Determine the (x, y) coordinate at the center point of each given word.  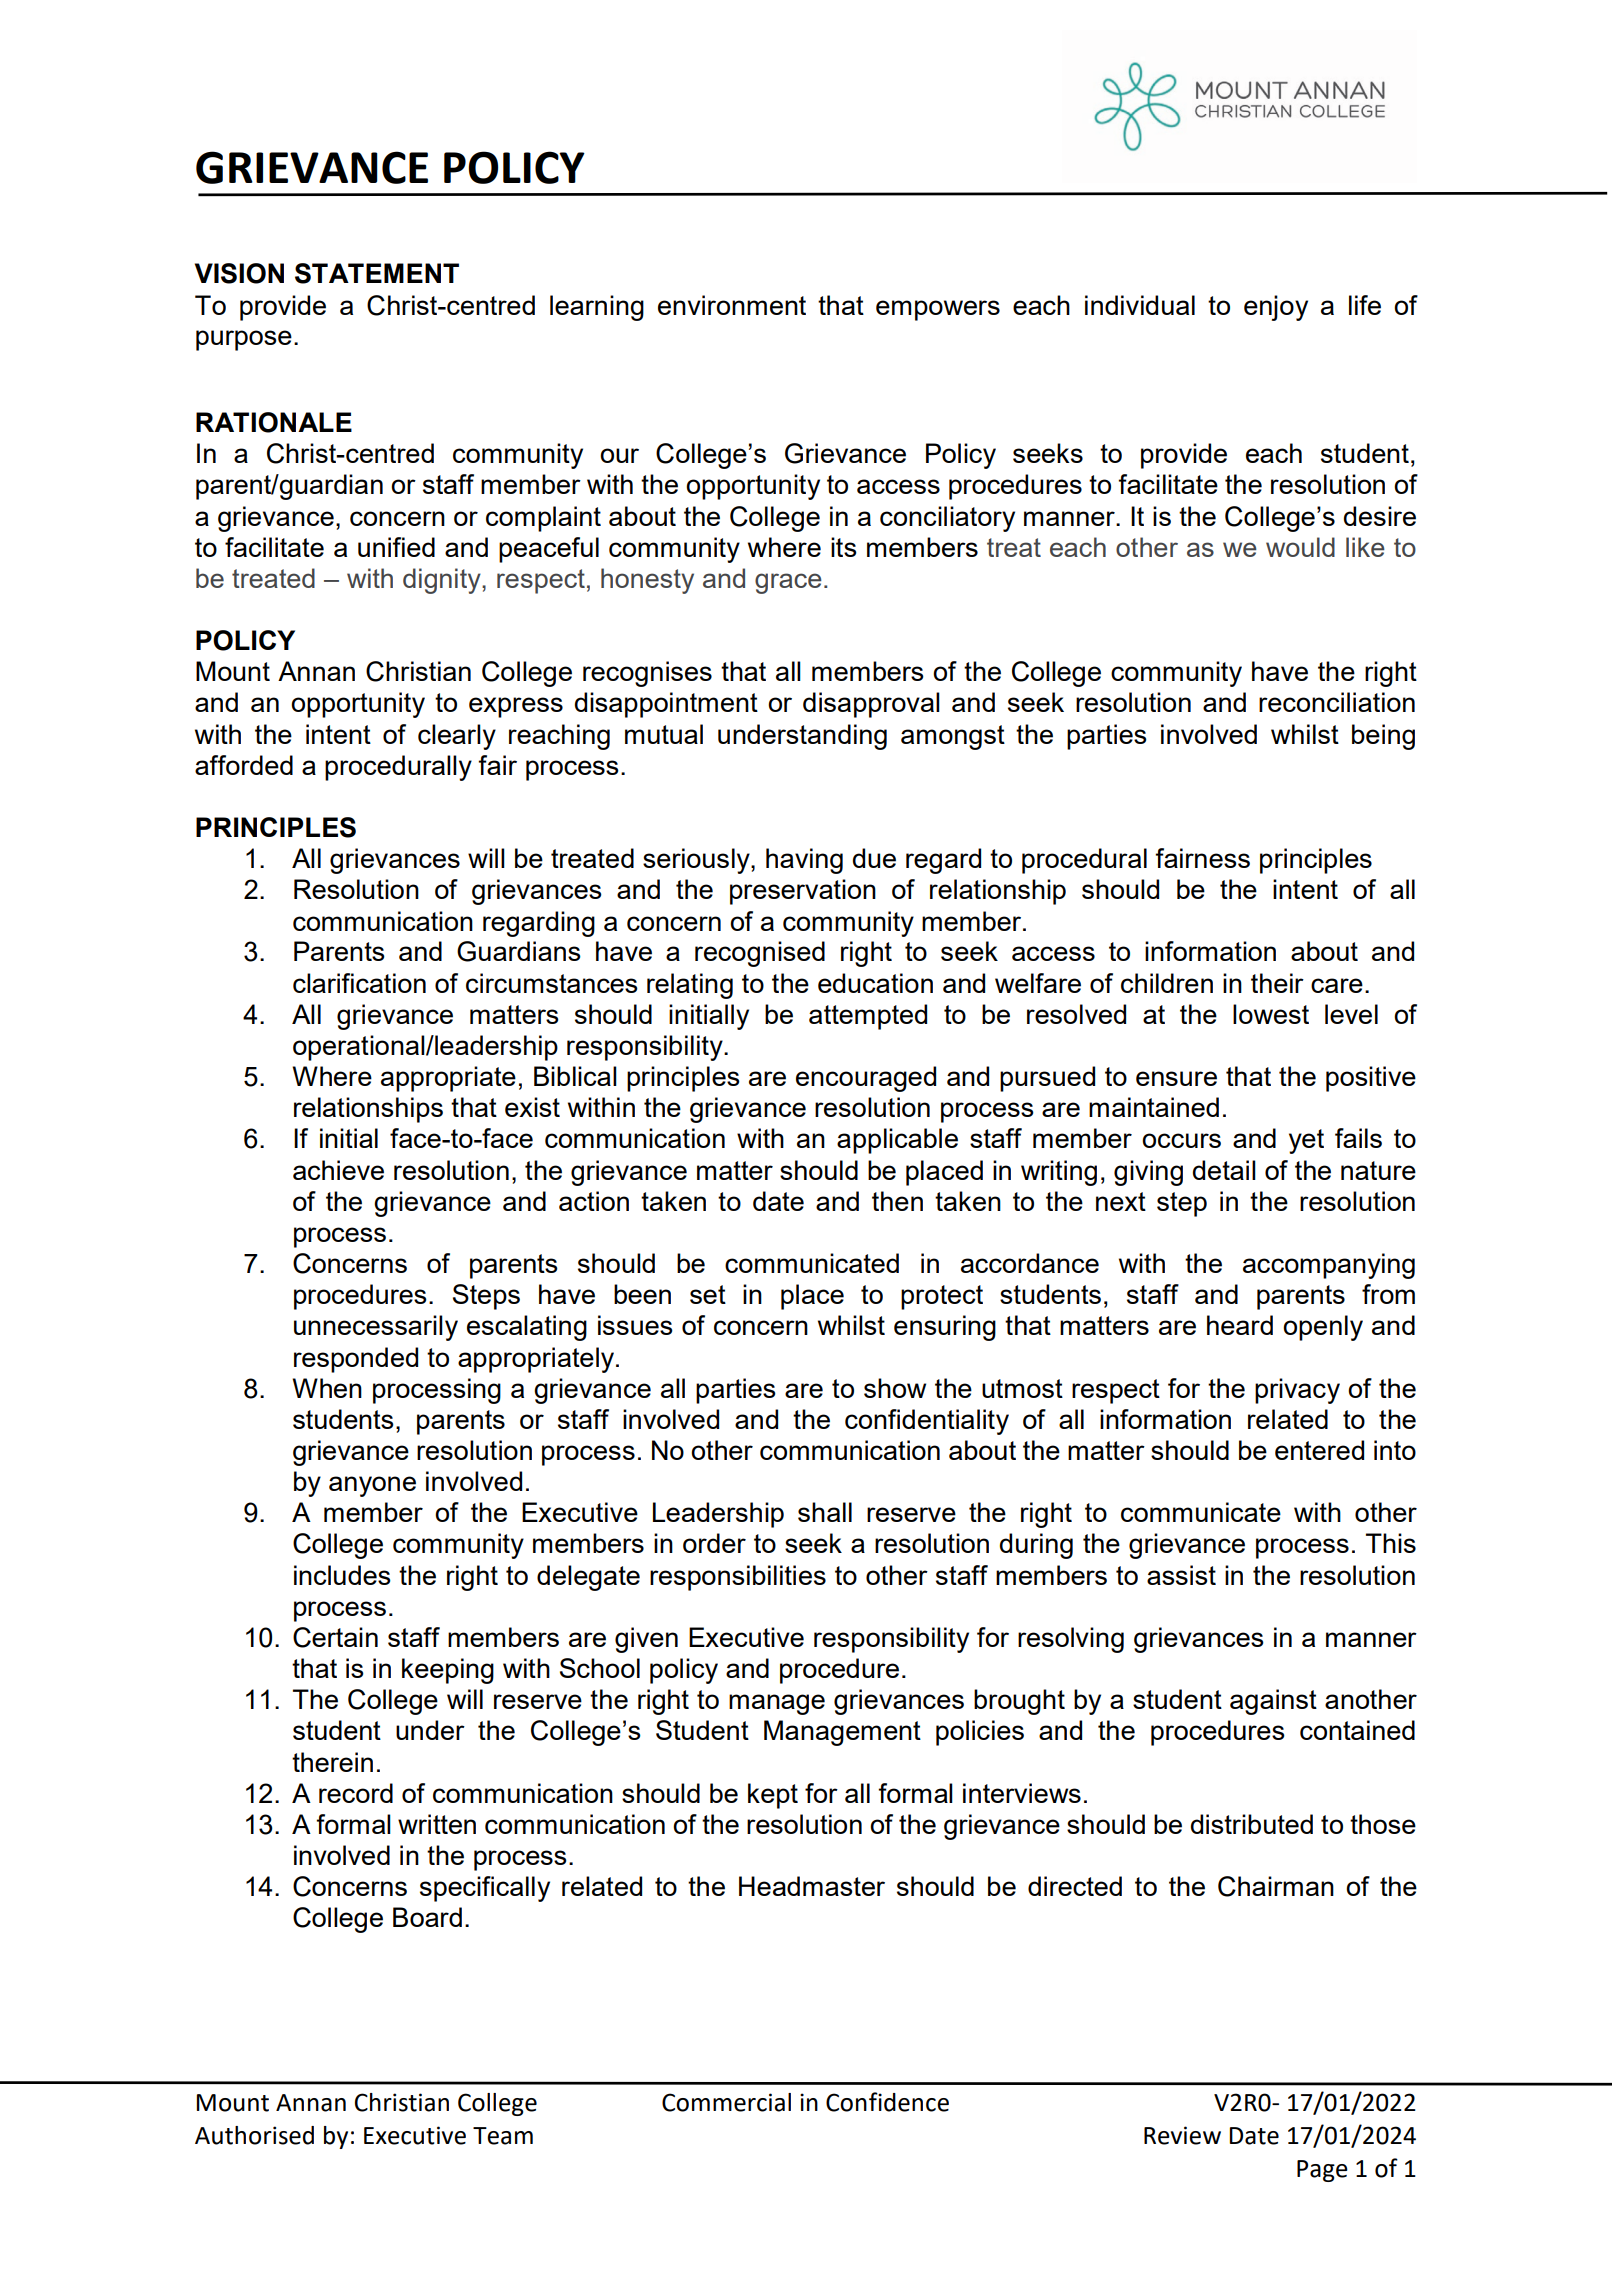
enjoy (1276, 308)
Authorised (254, 2135)
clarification (359, 983)
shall (825, 1512)
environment (732, 305)
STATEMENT (377, 273)
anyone (372, 1486)
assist (1181, 1575)
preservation (803, 892)
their (1277, 983)
